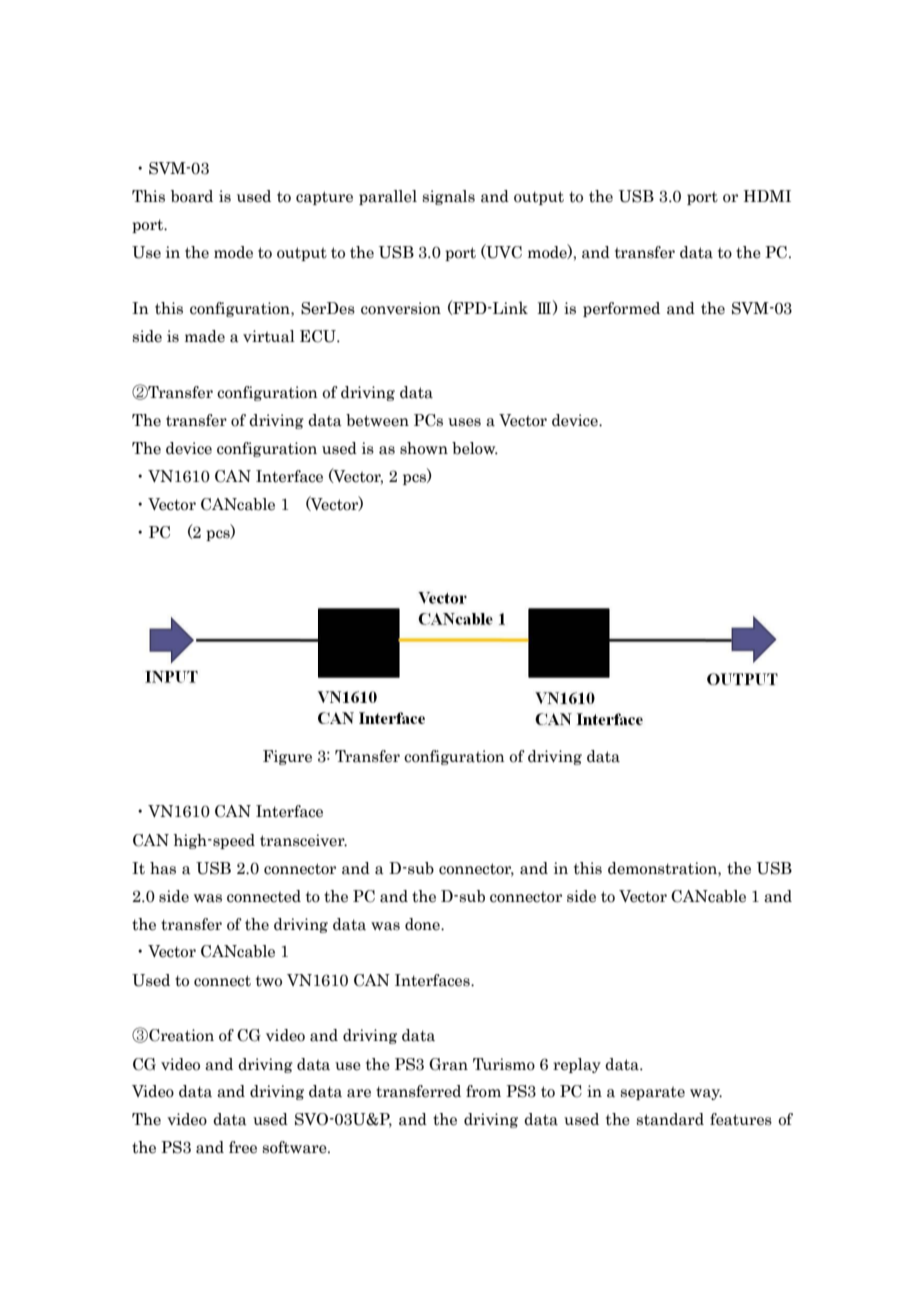  What do you see at coordinates (449, 197) in the screenshot?
I see `signals` at bounding box center [449, 197].
